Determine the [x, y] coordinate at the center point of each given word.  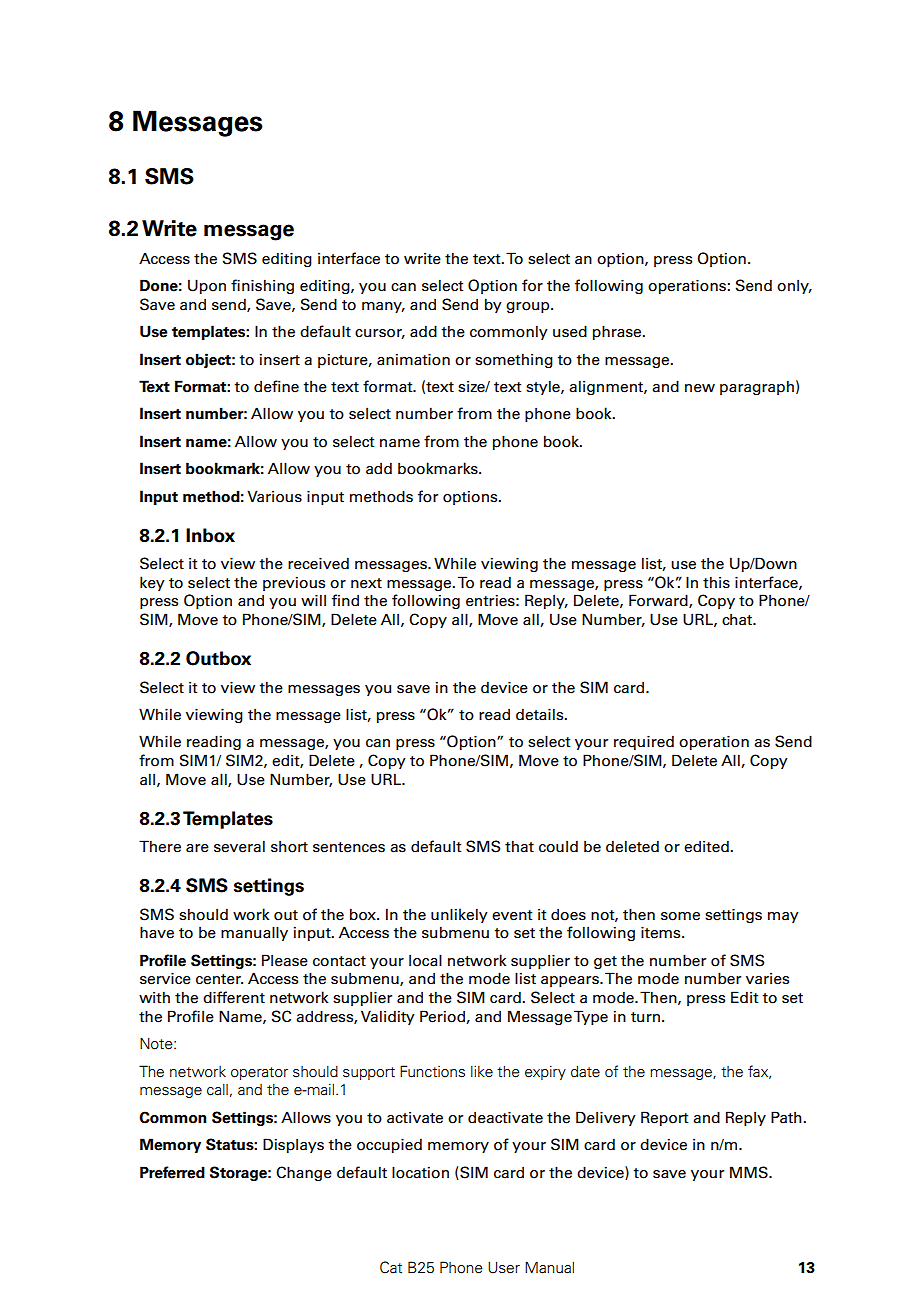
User [504, 1267]
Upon [207, 286]
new [700, 388]
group [529, 307]
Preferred [172, 1172]
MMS [750, 1172]
